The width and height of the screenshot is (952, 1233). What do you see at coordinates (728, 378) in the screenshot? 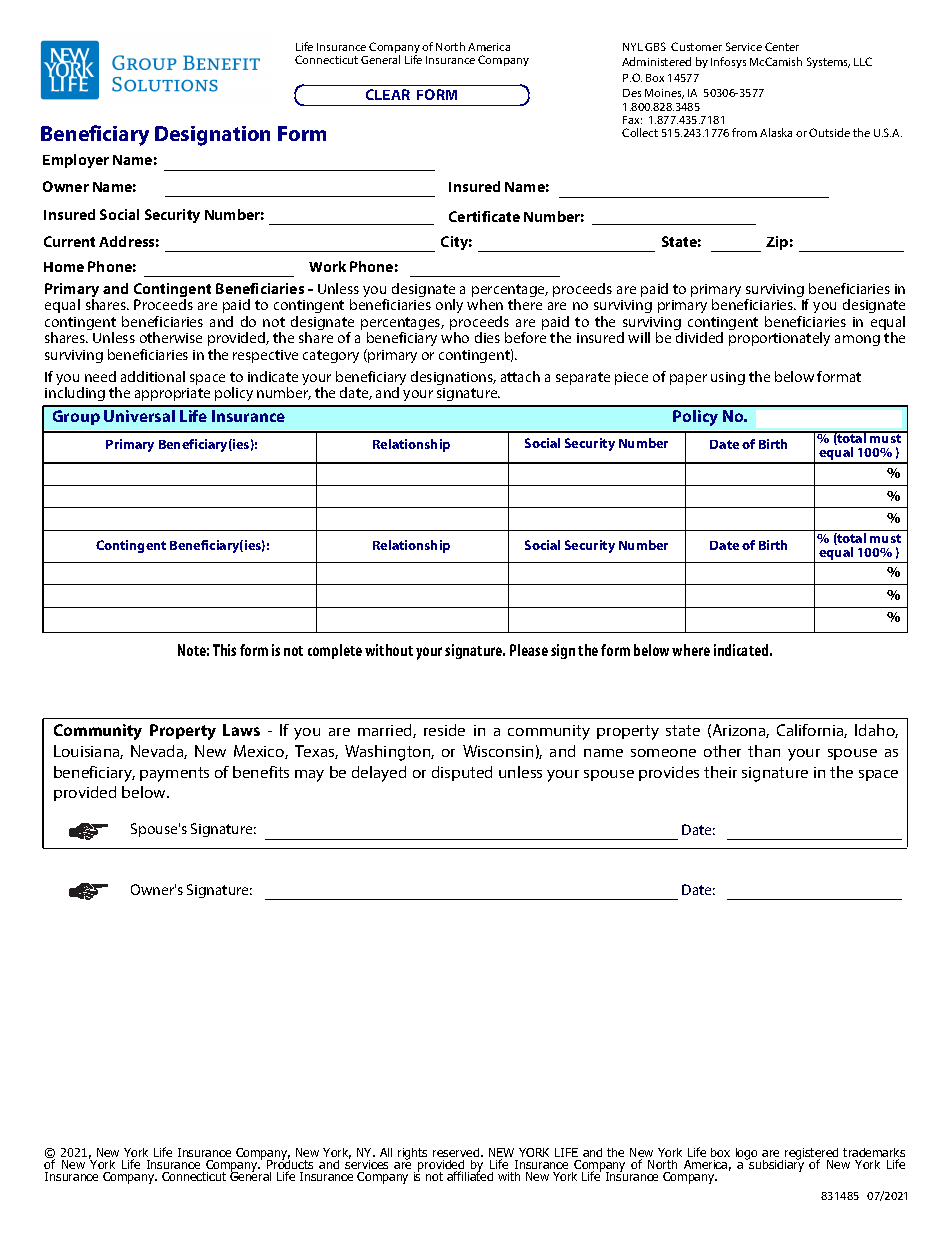
I see `using` at bounding box center [728, 378].
